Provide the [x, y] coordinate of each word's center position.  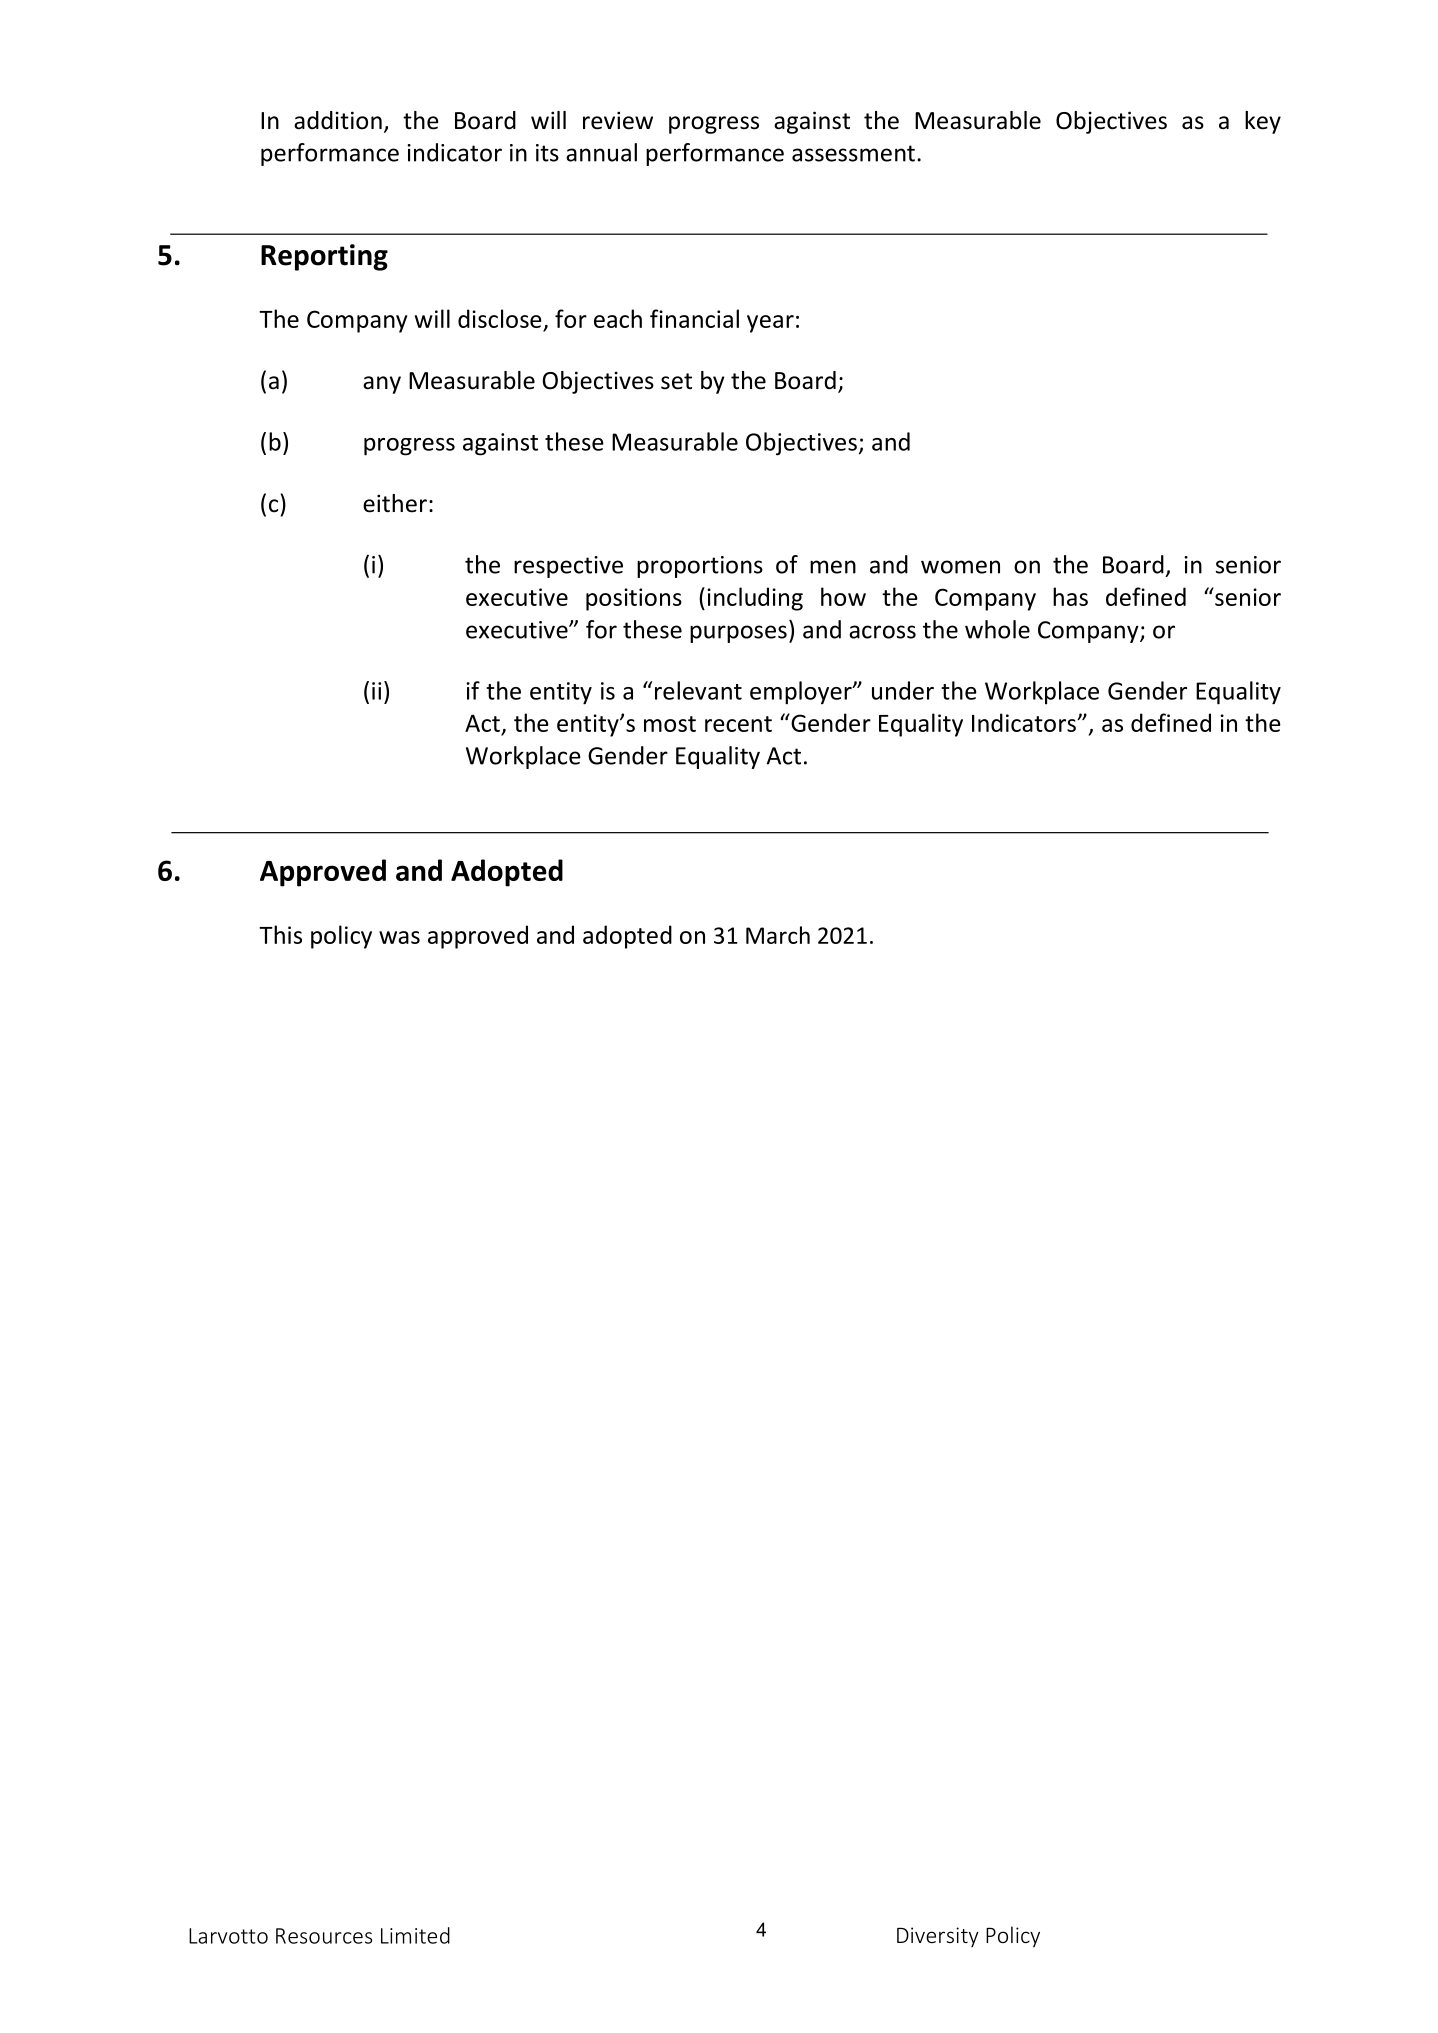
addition [338, 120]
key [1263, 122]
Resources [324, 1936]
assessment [853, 153]
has [1070, 596]
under [903, 690]
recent [738, 724]
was [399, 937]
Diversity [938, 1937]
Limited [415, 1935]
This [280, 934]
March [778, 935]
